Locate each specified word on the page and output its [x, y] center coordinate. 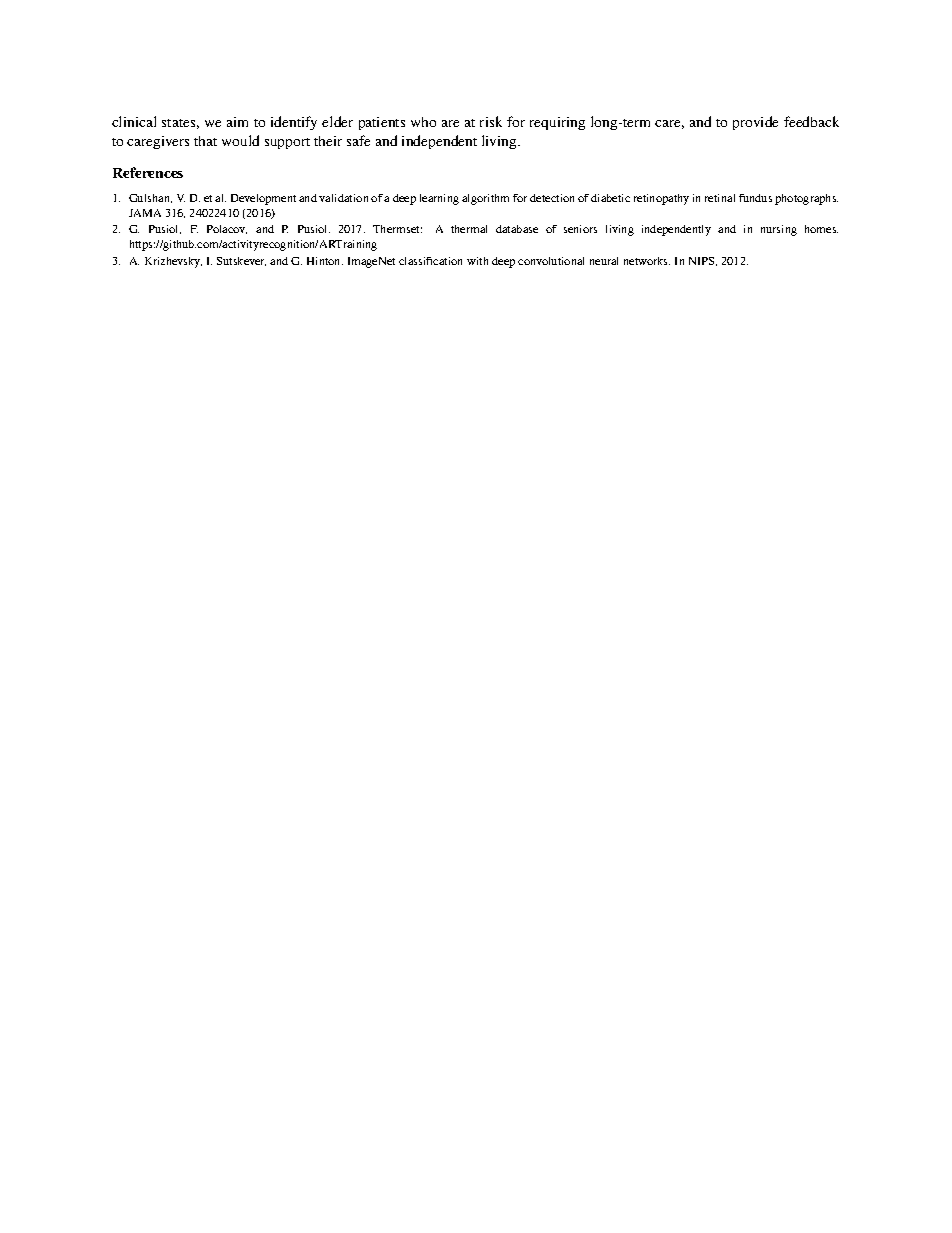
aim [237, 122]
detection [552, 198]
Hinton [325, 261]
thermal [469, 229]
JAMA [145, 213]
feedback [811, 121]
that [205, 141]
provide [755, 123]
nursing [779, 230]
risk [491, 121]
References [148, 172]
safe [358, 140]
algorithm [485, 199]
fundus [755, 198]
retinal [720, 198]
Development [263, 199]
